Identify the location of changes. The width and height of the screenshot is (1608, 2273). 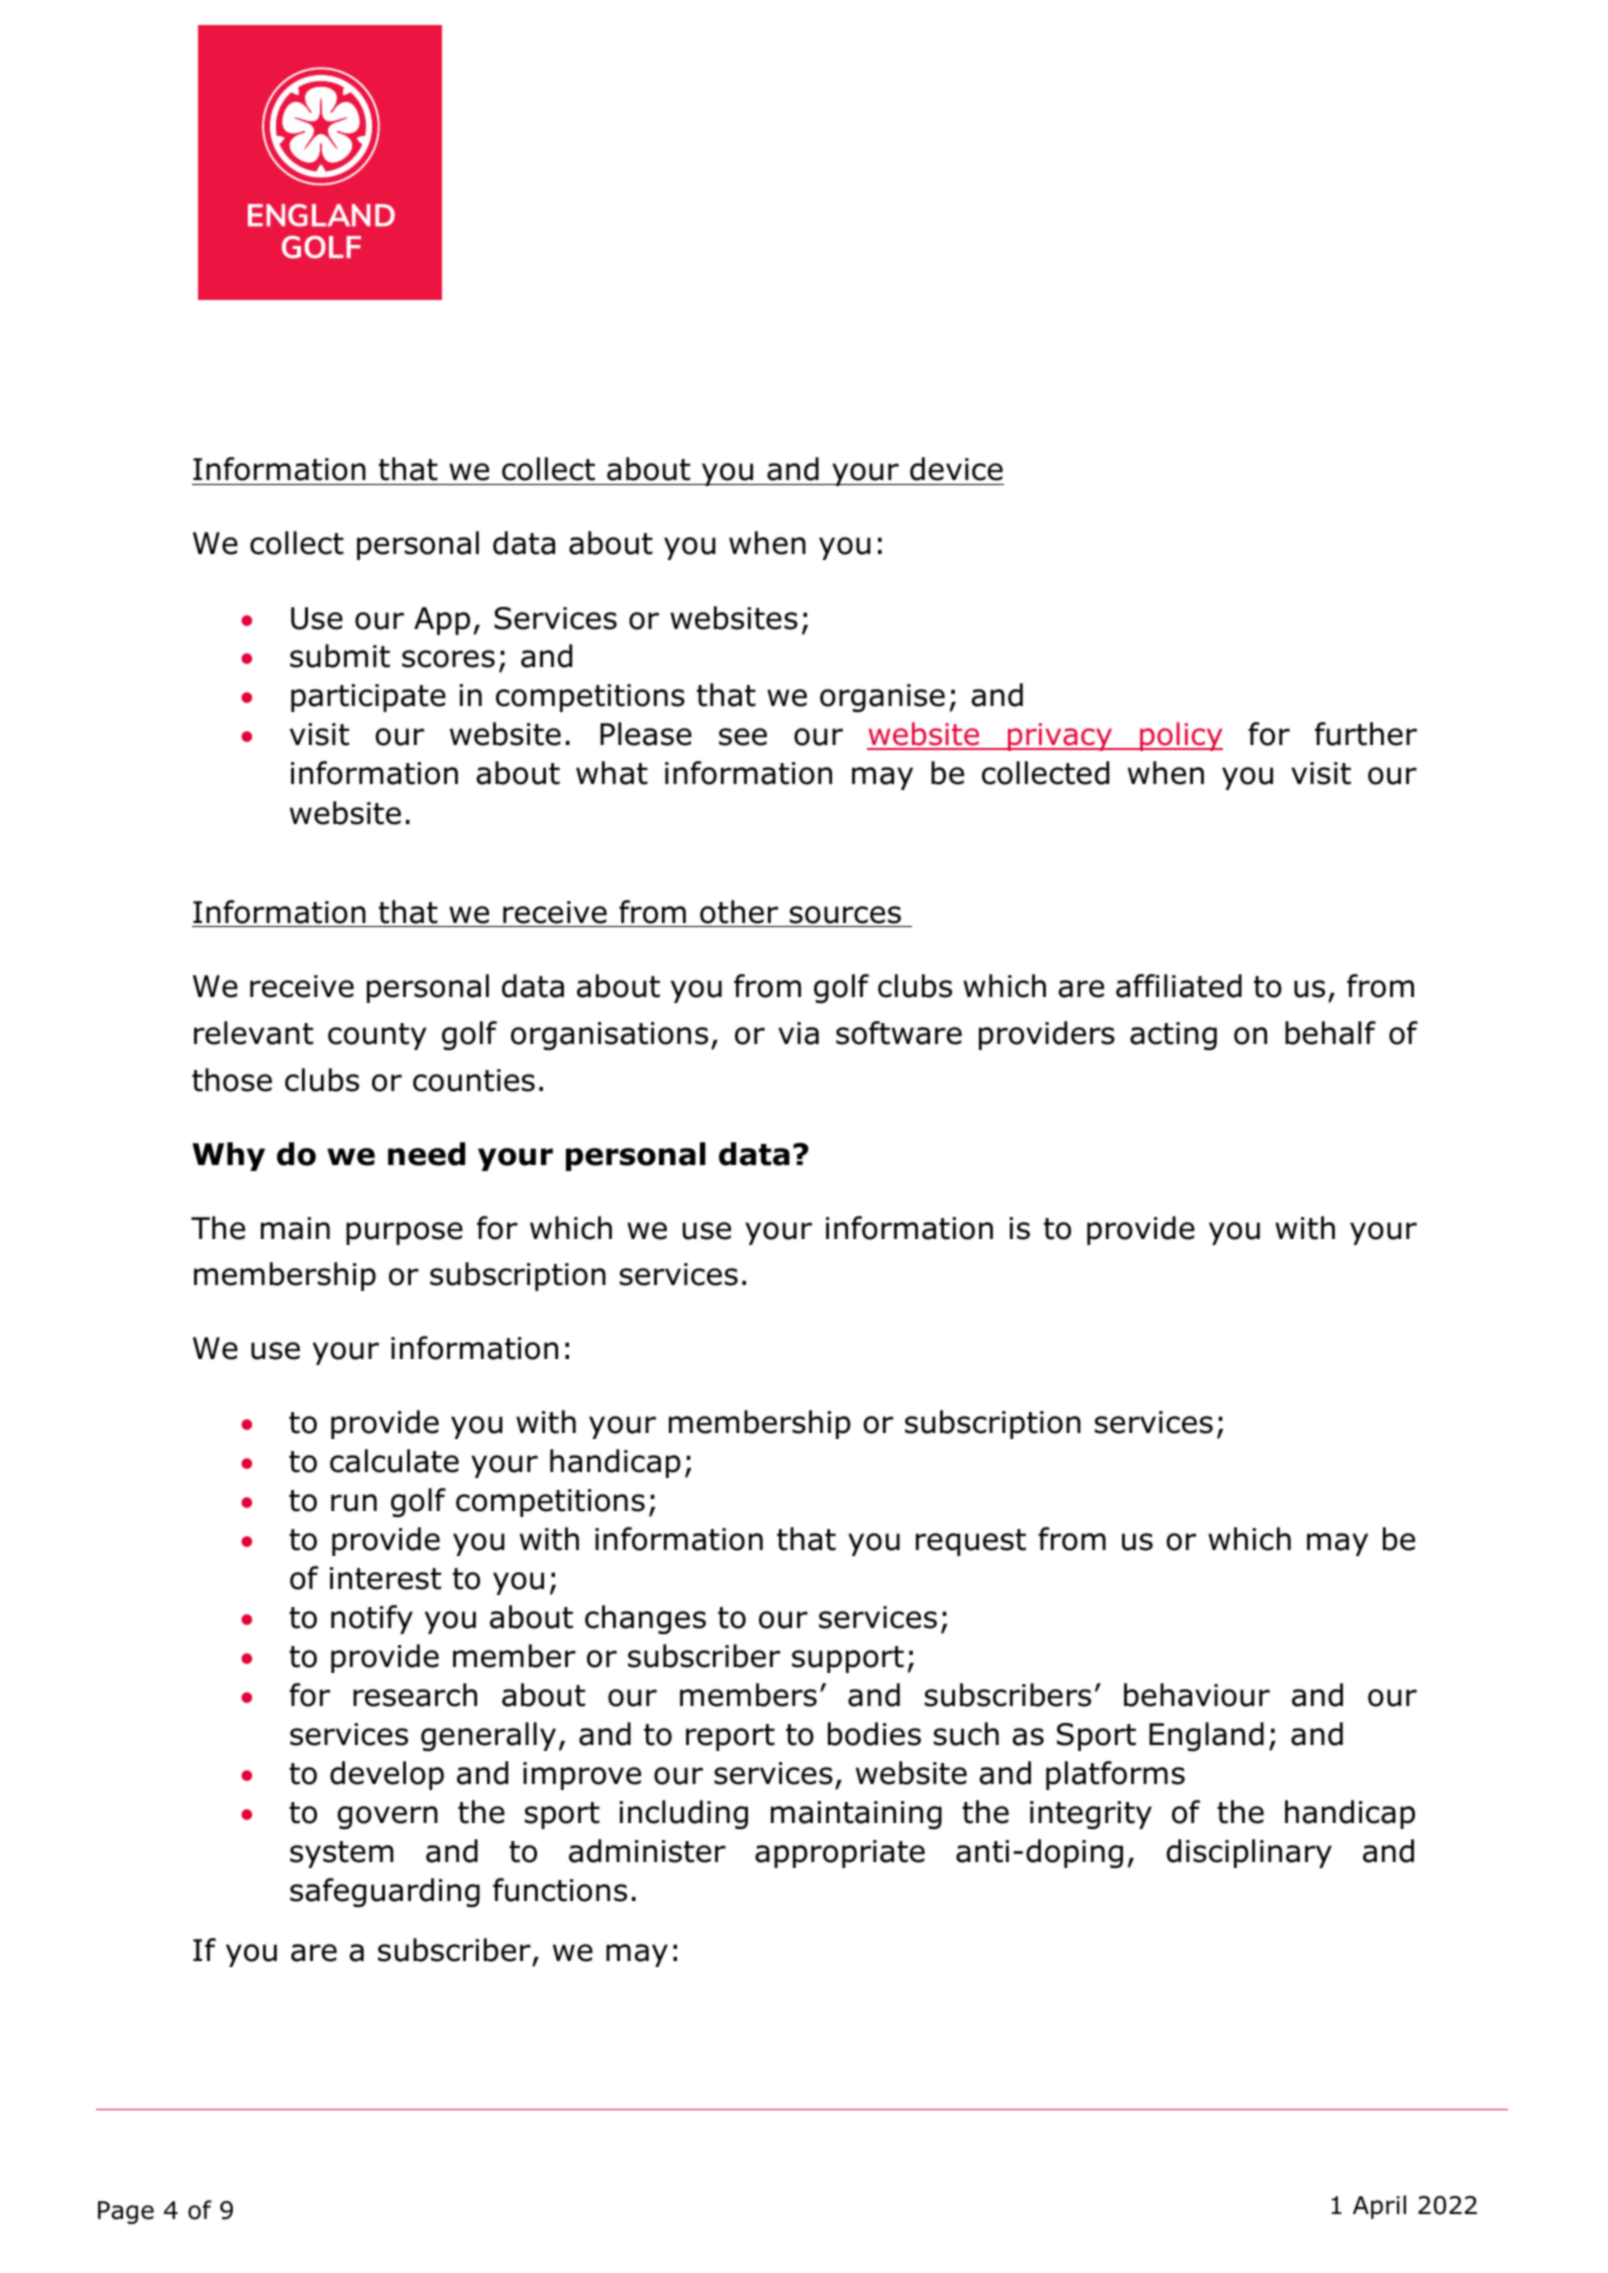
(645, 1619).
